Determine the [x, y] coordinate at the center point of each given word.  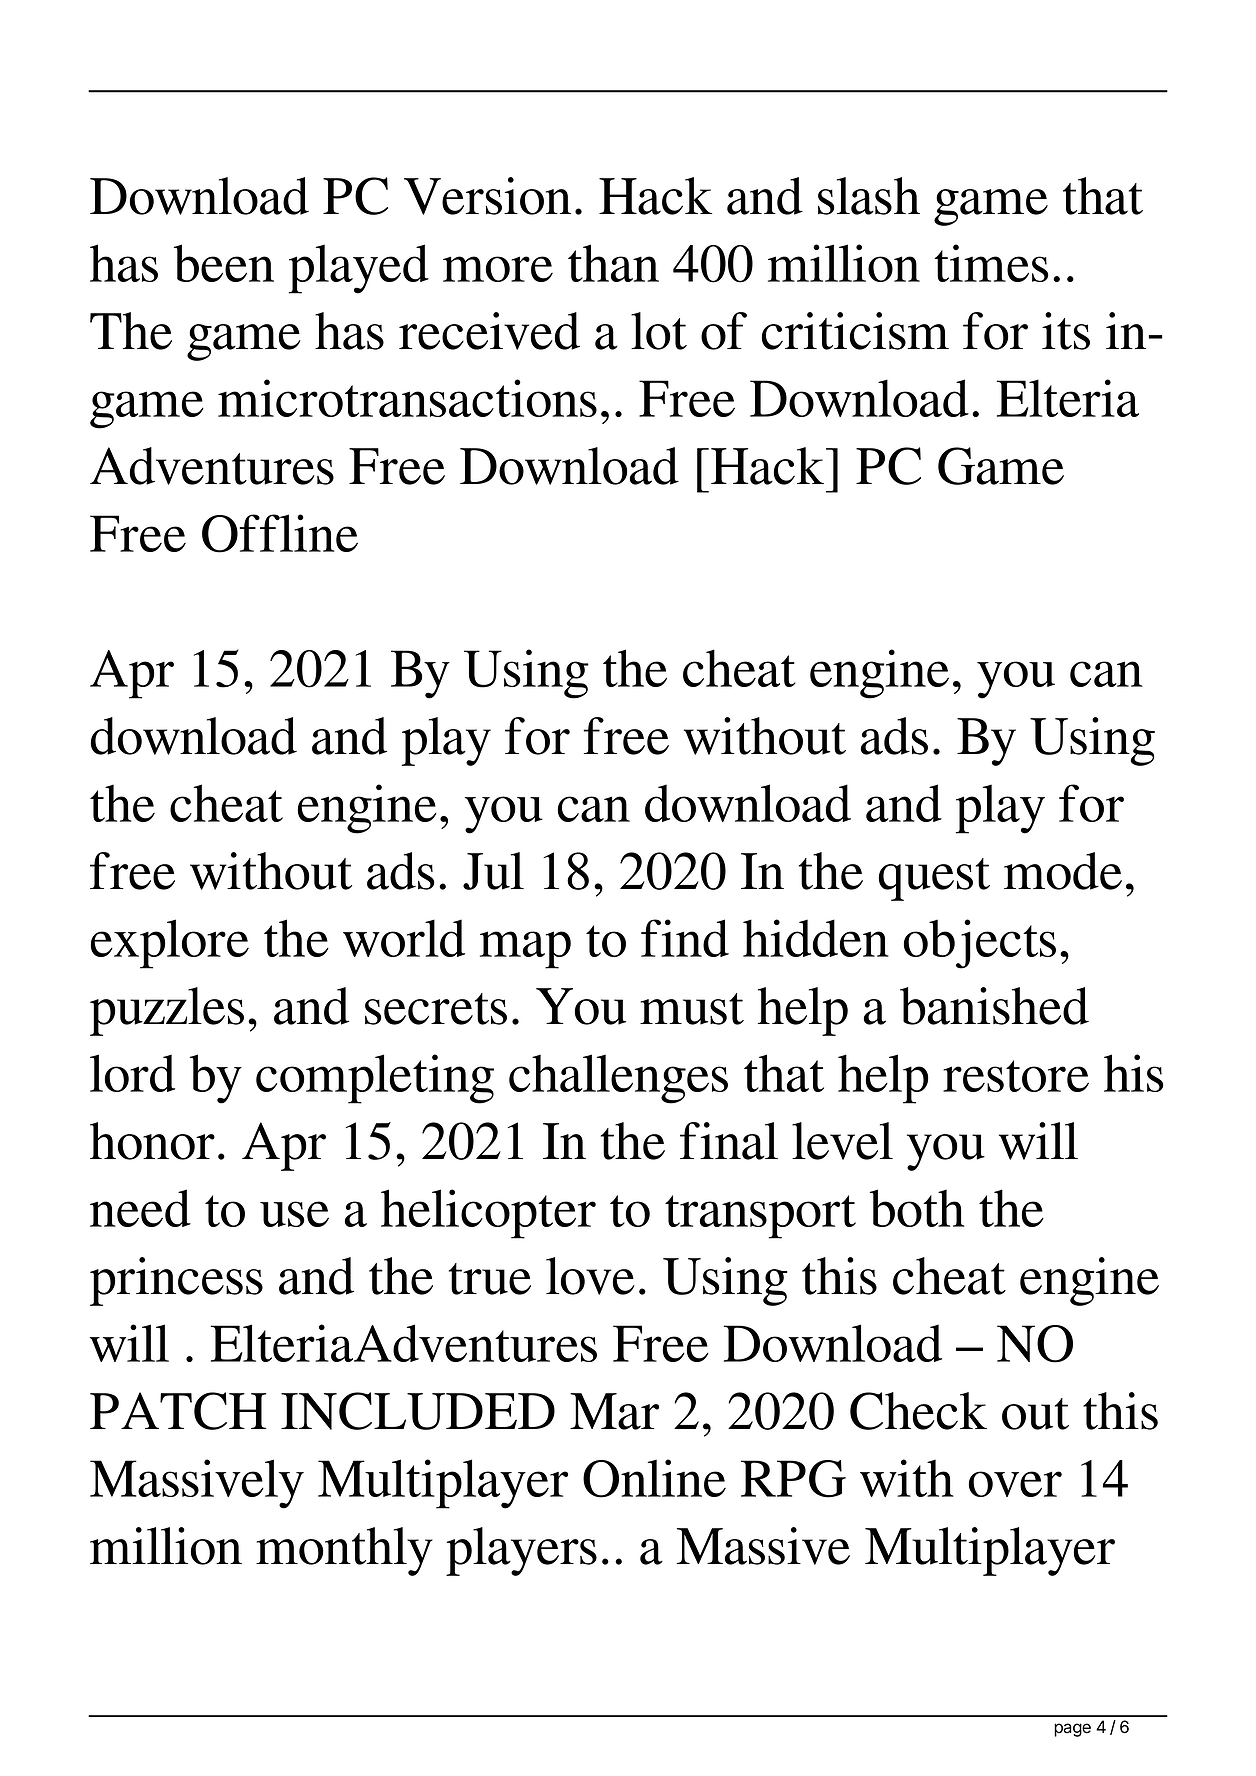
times [991, 263]
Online [654, 1478]
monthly [344, 1551]
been [224, 263]
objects [980, 944]
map [525, 950]
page [1072, 1730]
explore [170, 944]
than [613, 263]
